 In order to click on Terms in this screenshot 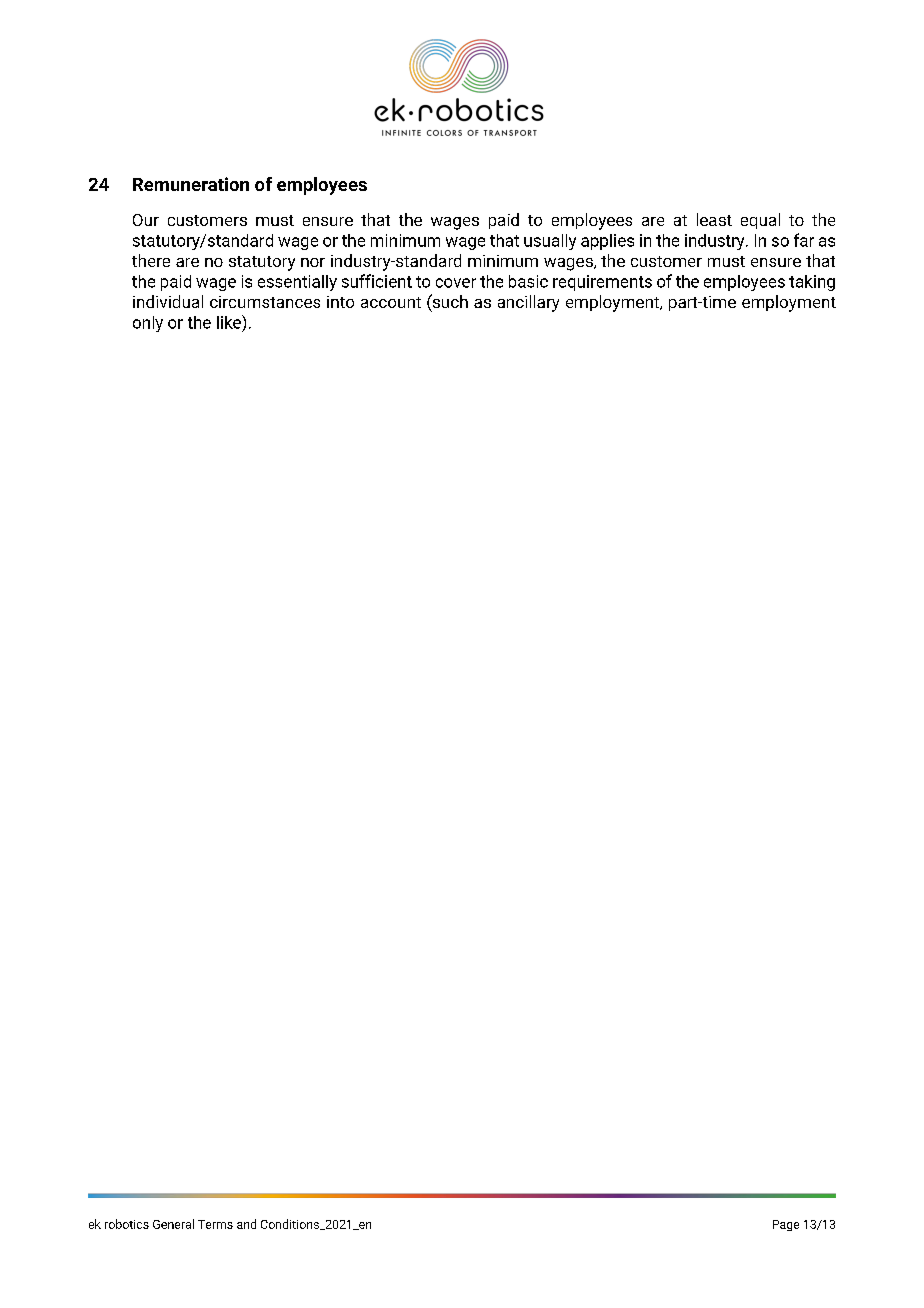, I will do `click(215, 1224)`.
